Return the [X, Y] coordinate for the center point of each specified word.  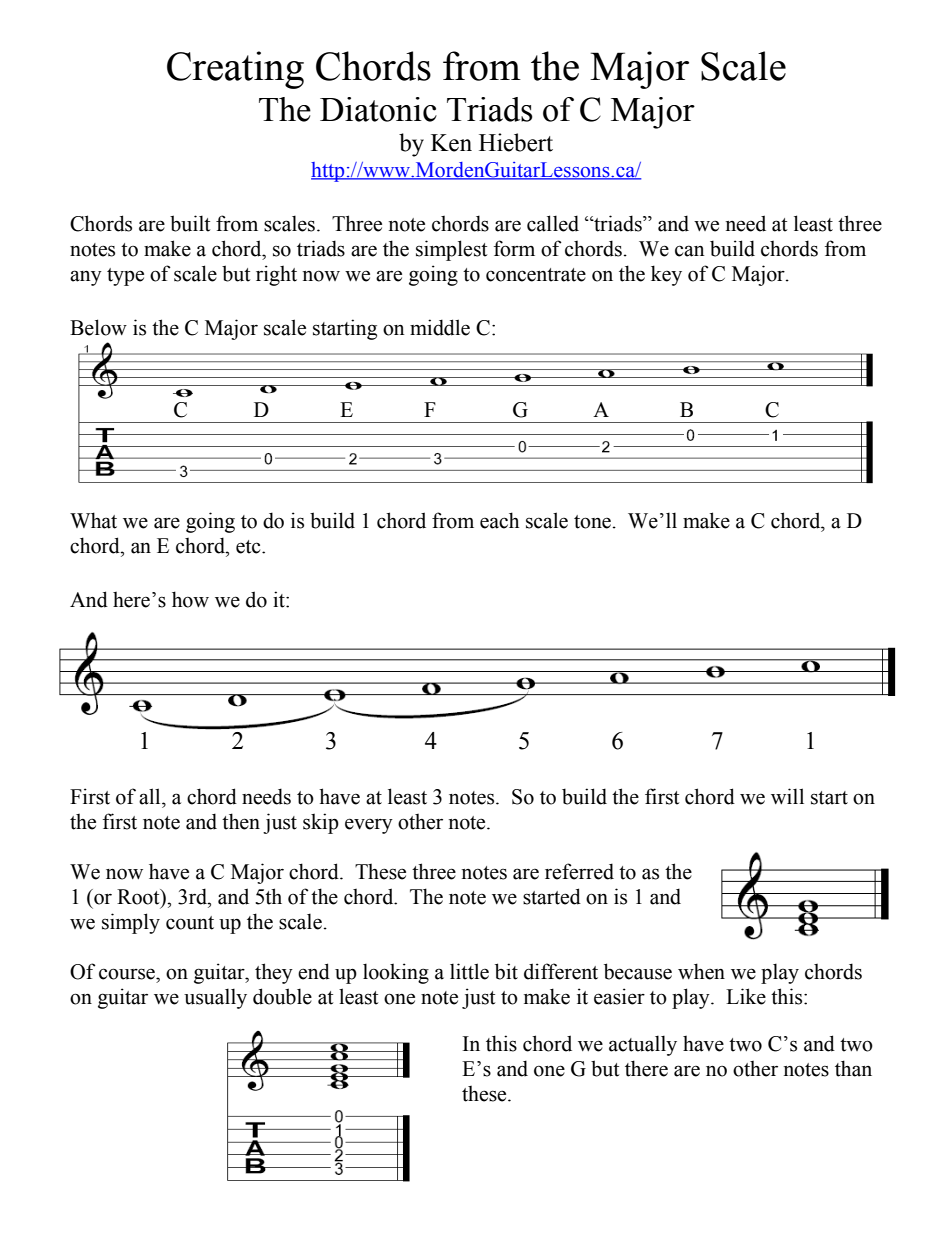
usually [215, 998]
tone [592, 522]
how [190, 599]
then [241, 821]
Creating [235, 70]
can [690, 251]
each [499, 520]
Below [98, 327]
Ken [451, 143]
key [666, 275]
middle [440, 327]
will [787, 796]
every [369, 826]
